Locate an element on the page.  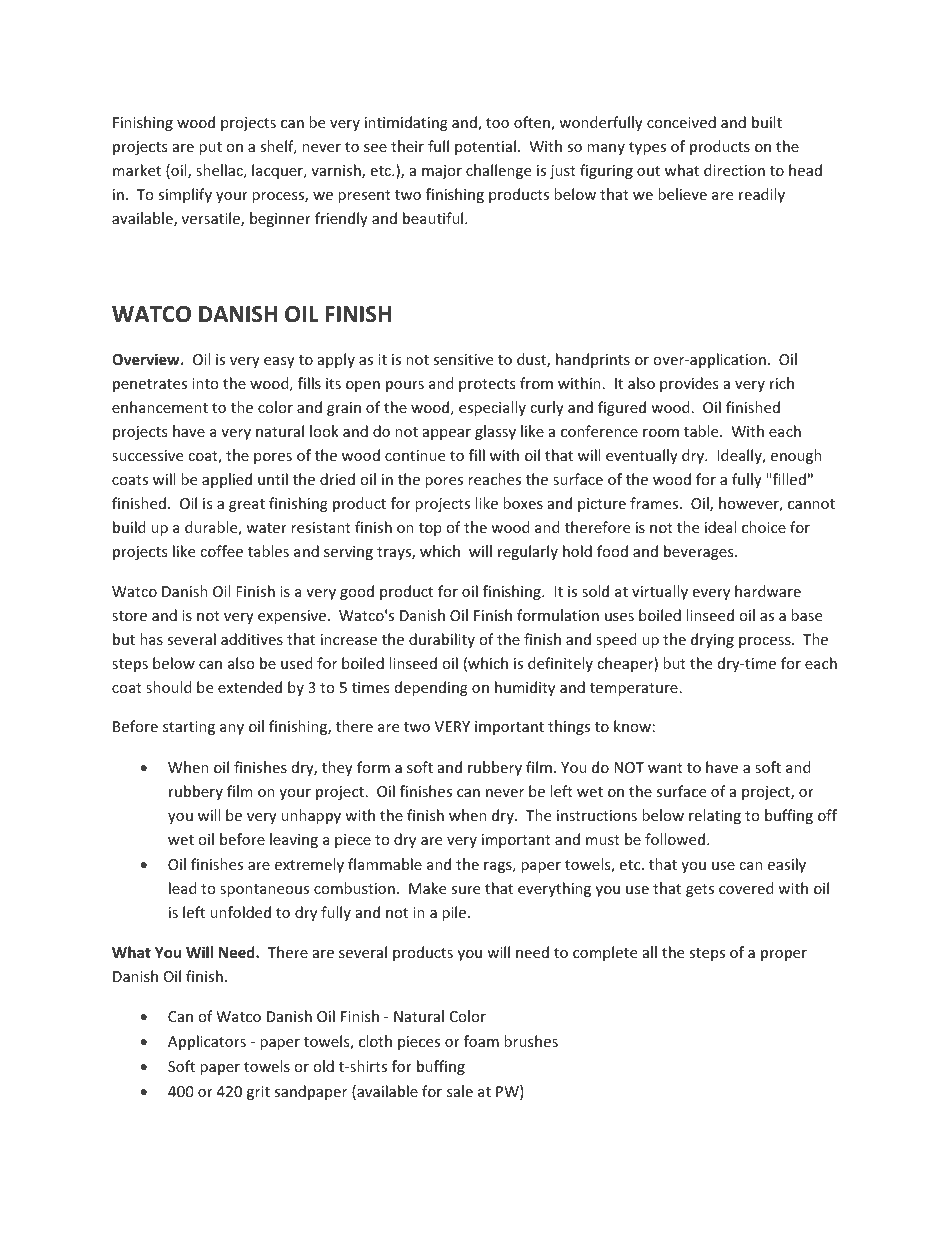
additives is located at coordinates (252, 639).
